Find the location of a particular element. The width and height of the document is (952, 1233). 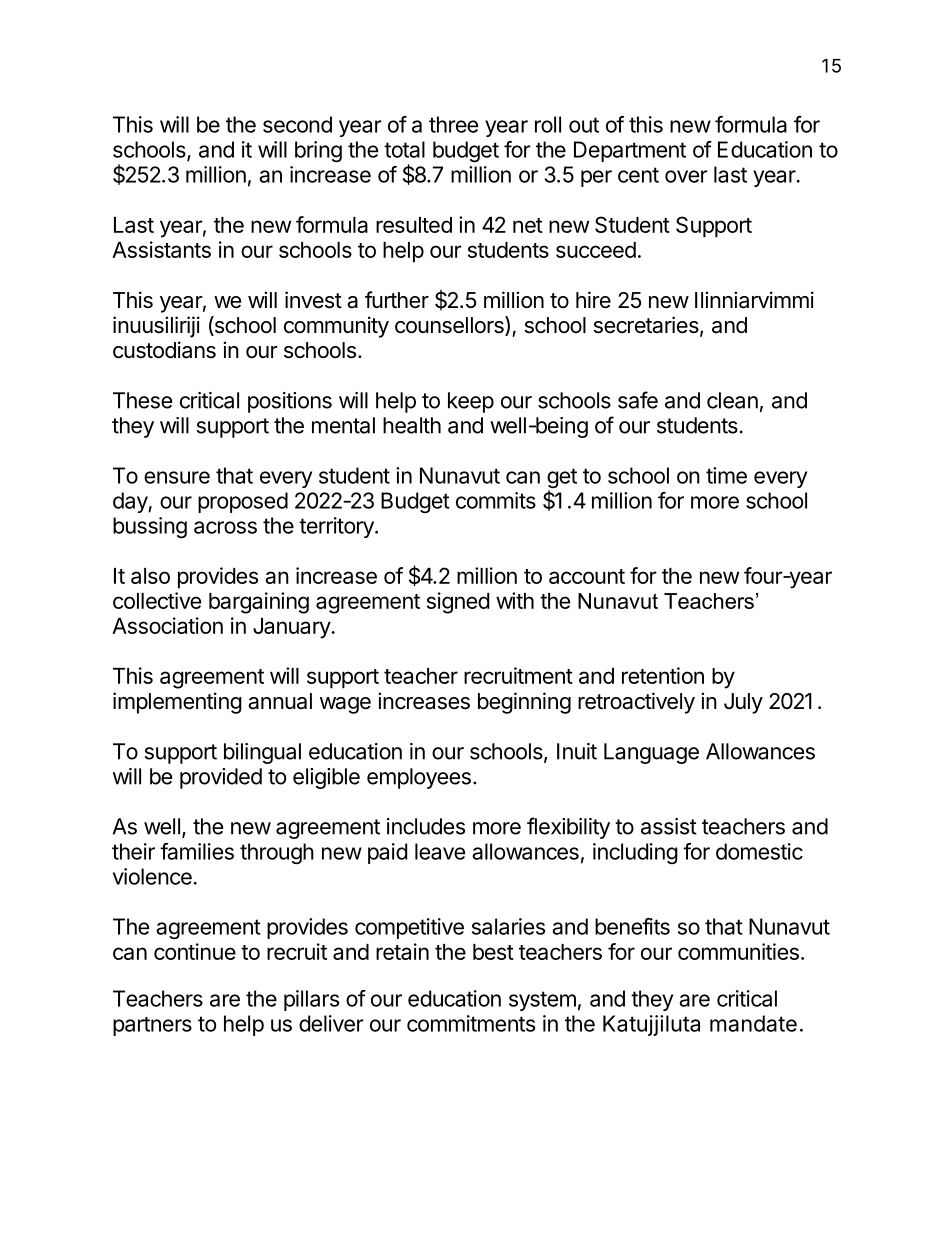

second is located at coordinates (297, 124).
